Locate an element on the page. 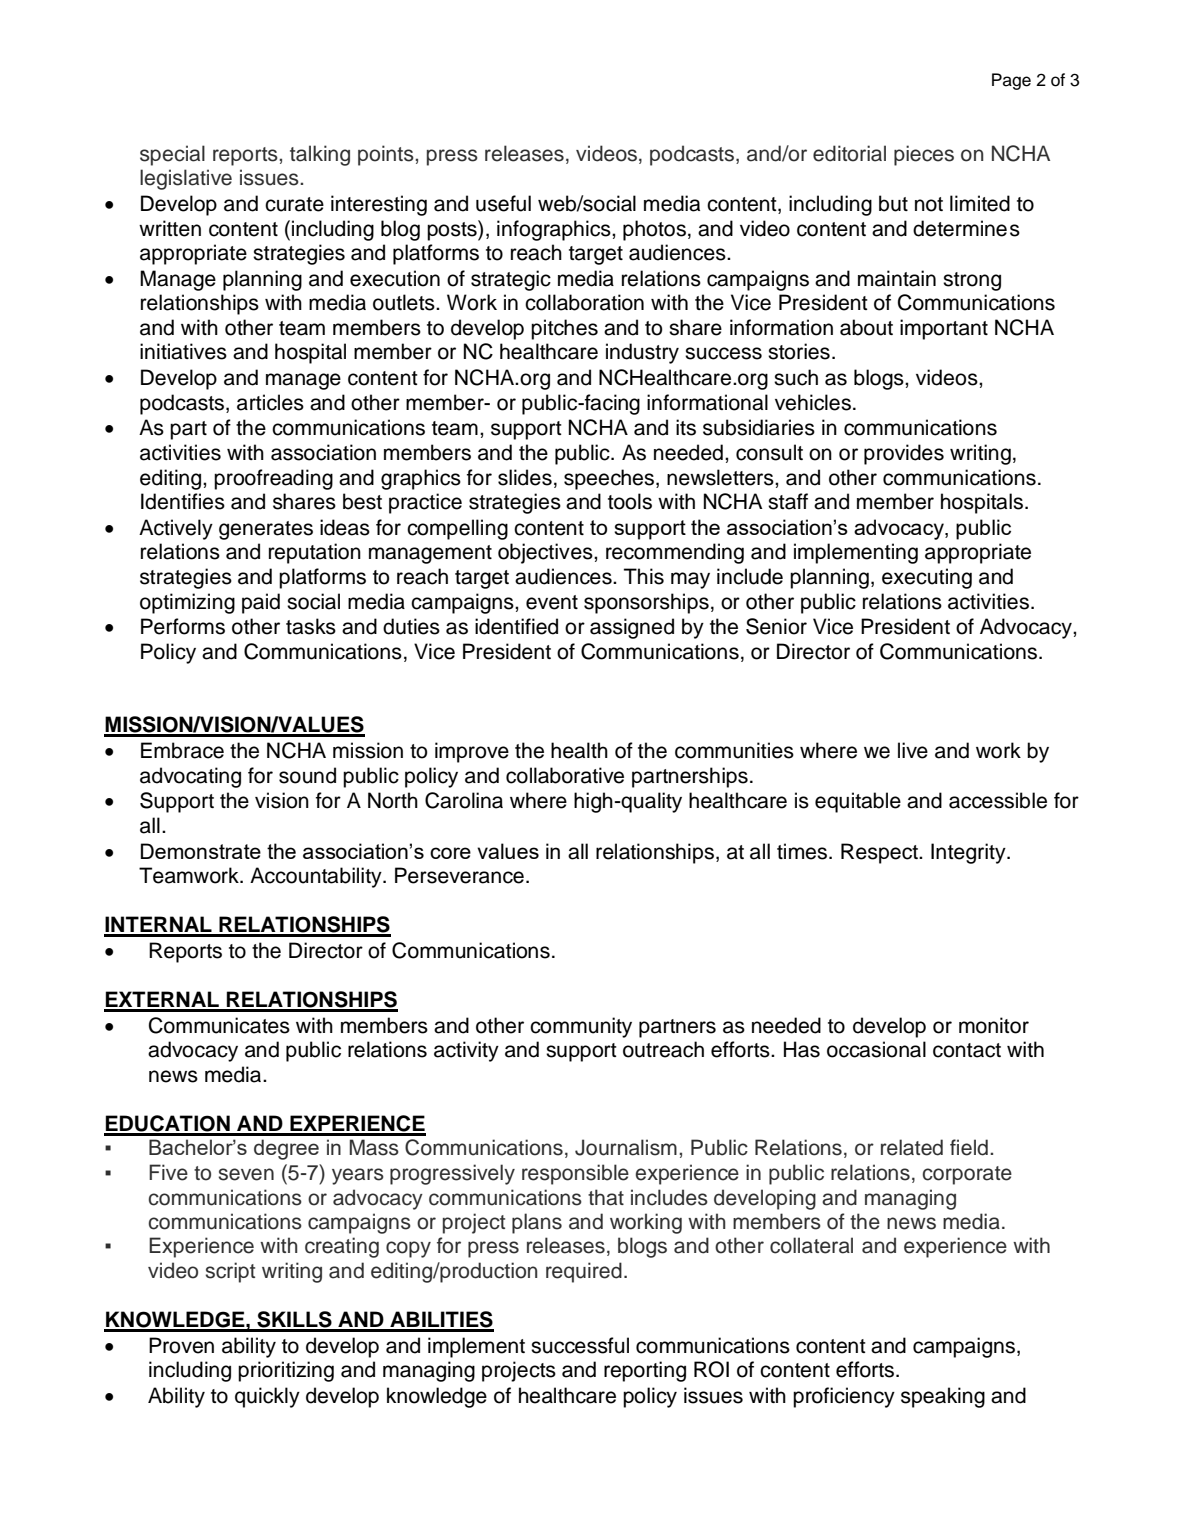  pieces is located at coordinates (924, 155).
